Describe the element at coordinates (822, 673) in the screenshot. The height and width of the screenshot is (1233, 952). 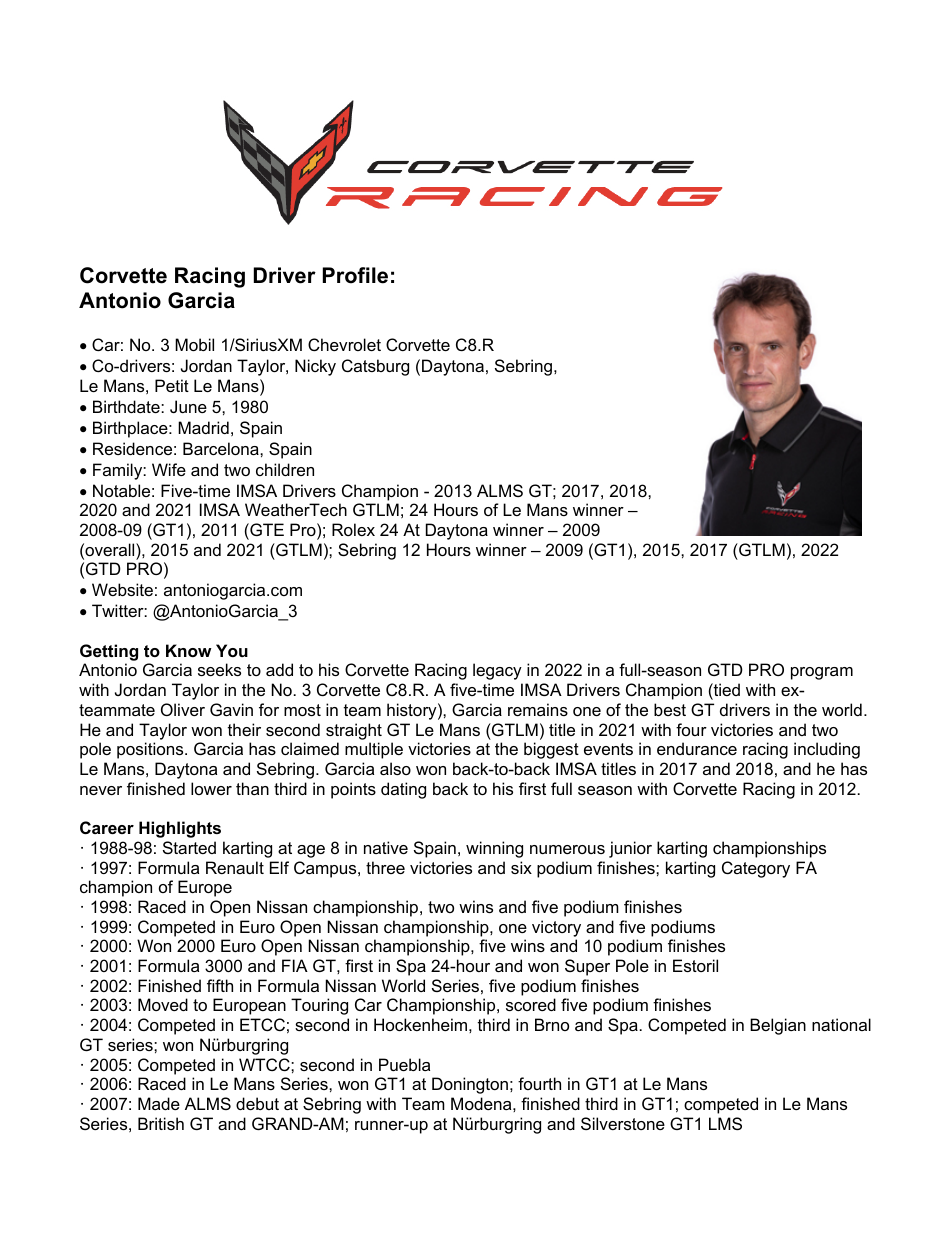
I see `program` at that location.
